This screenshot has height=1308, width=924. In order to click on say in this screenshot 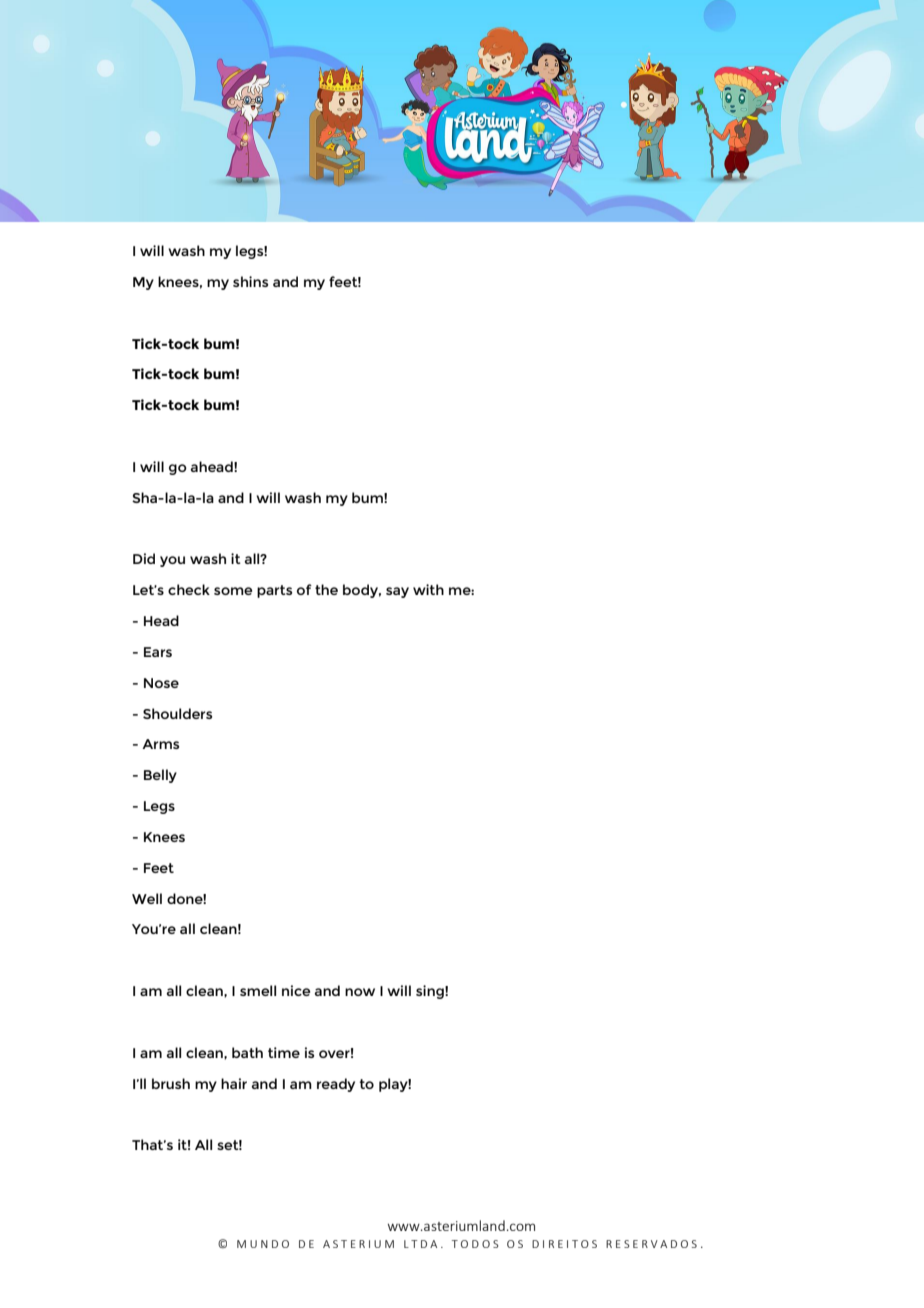, I will do `click(397, 592)`.
